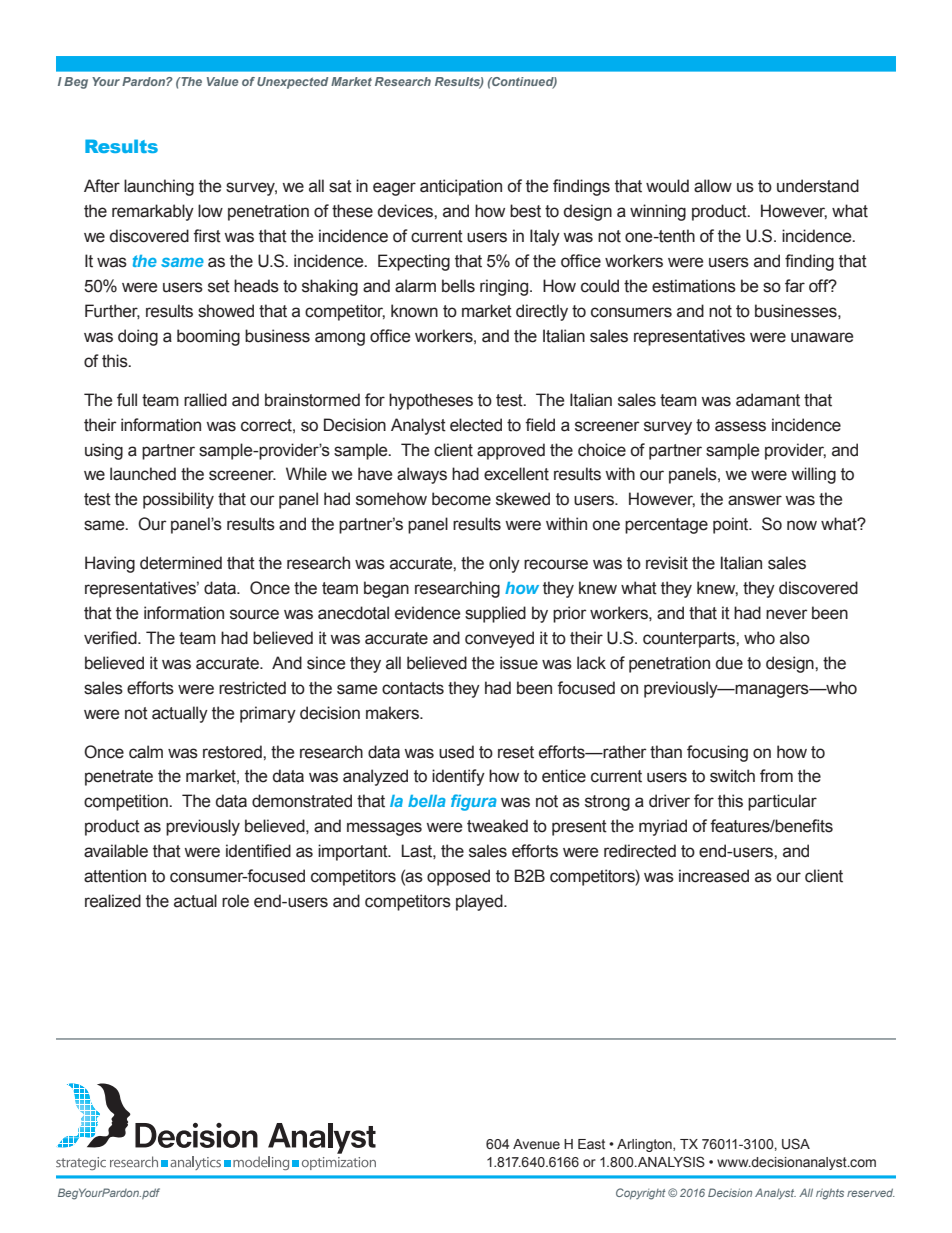 The image size is (952, 1233). Describe the element at coordinates (818, 186) in the screenshot. I see `understand` at that location.
